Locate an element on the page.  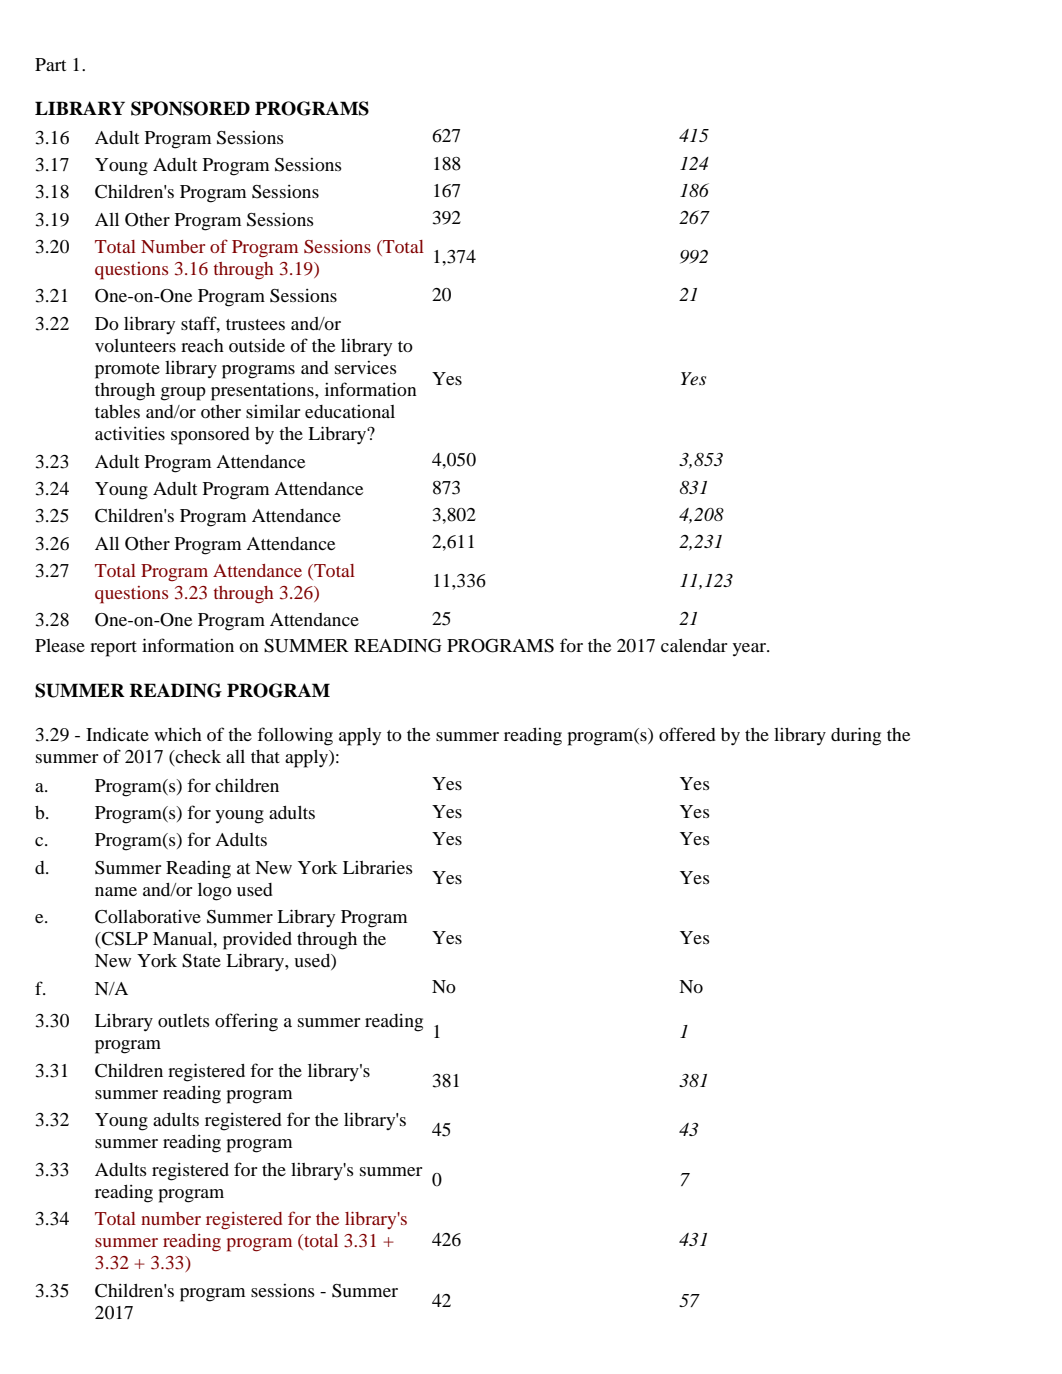
volunteers is located at coordinates (135, 345).
